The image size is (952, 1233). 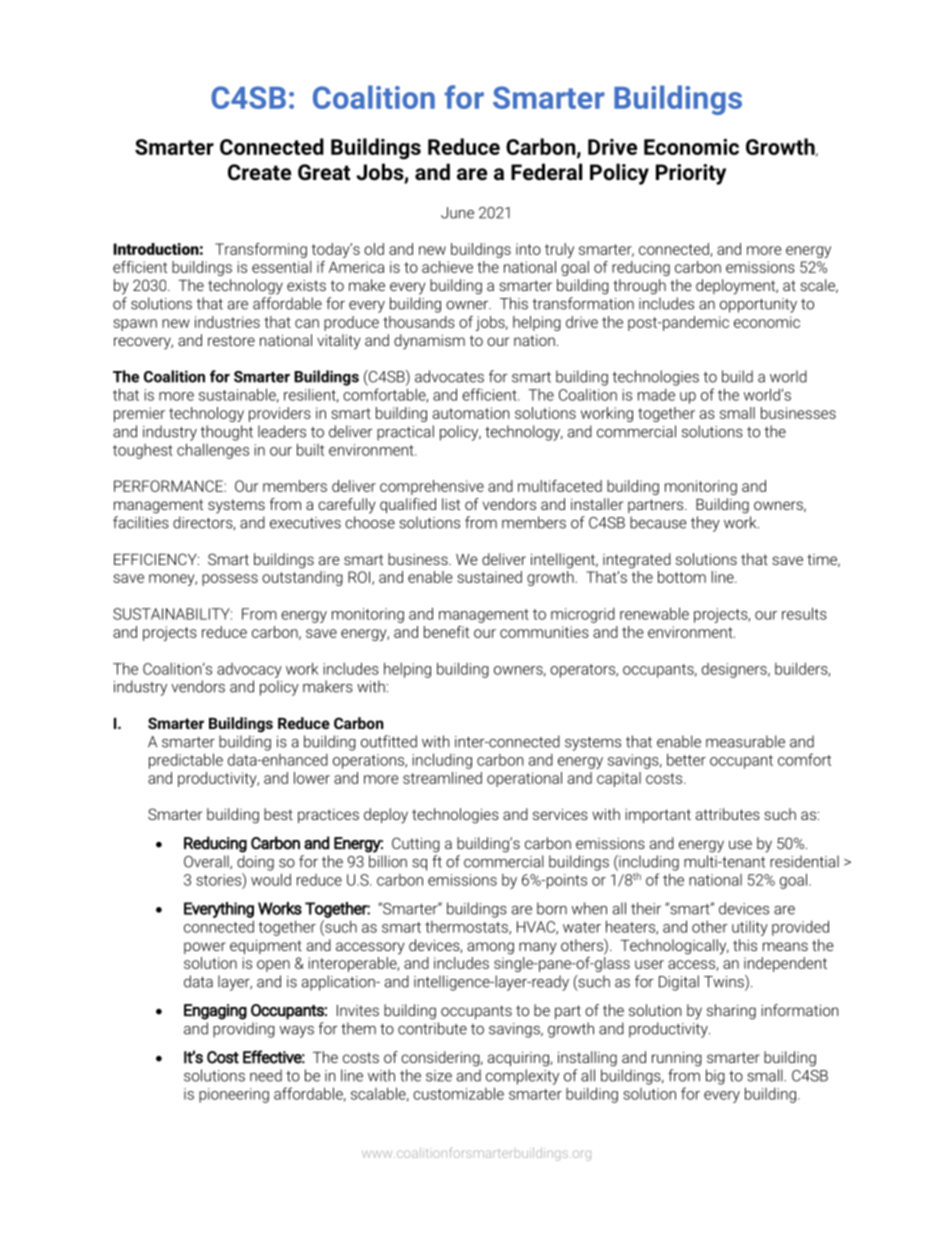 I want to click on they, so click(x=705, y=524).
